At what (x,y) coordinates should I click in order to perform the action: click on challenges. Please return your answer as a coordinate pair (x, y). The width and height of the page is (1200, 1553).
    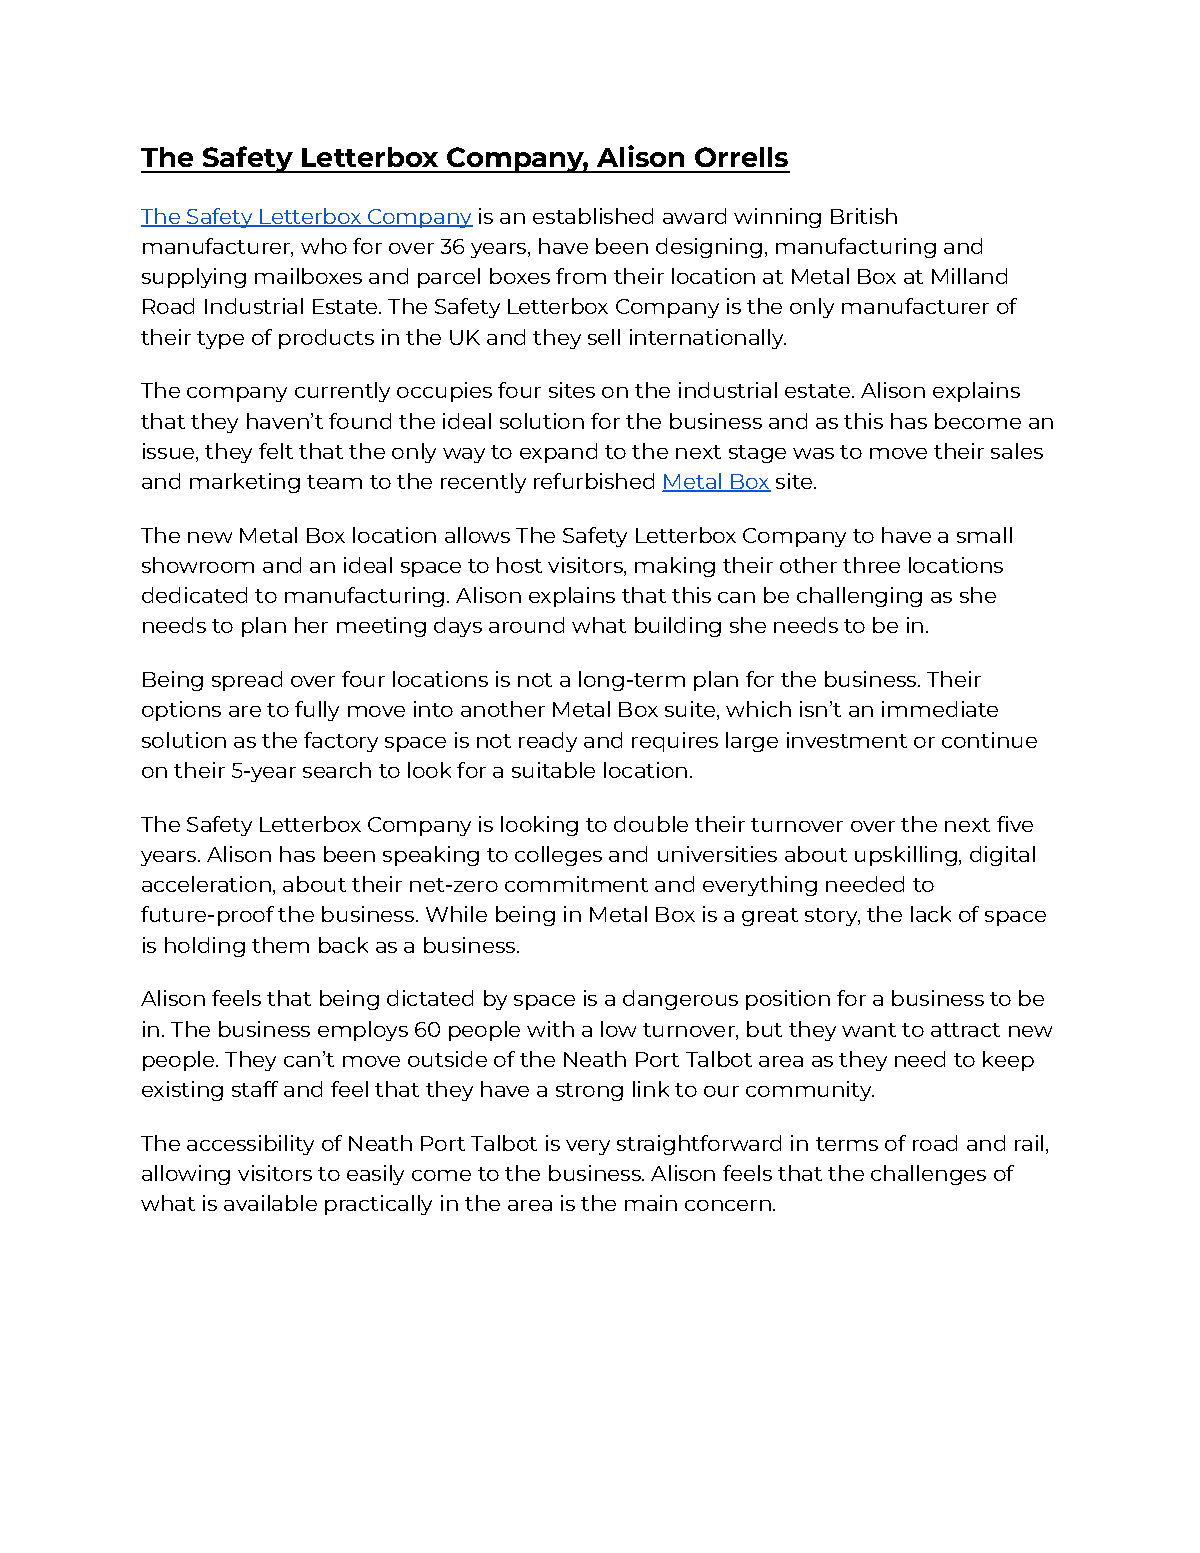
    Looking at the image, I should click on (928, 1175).
